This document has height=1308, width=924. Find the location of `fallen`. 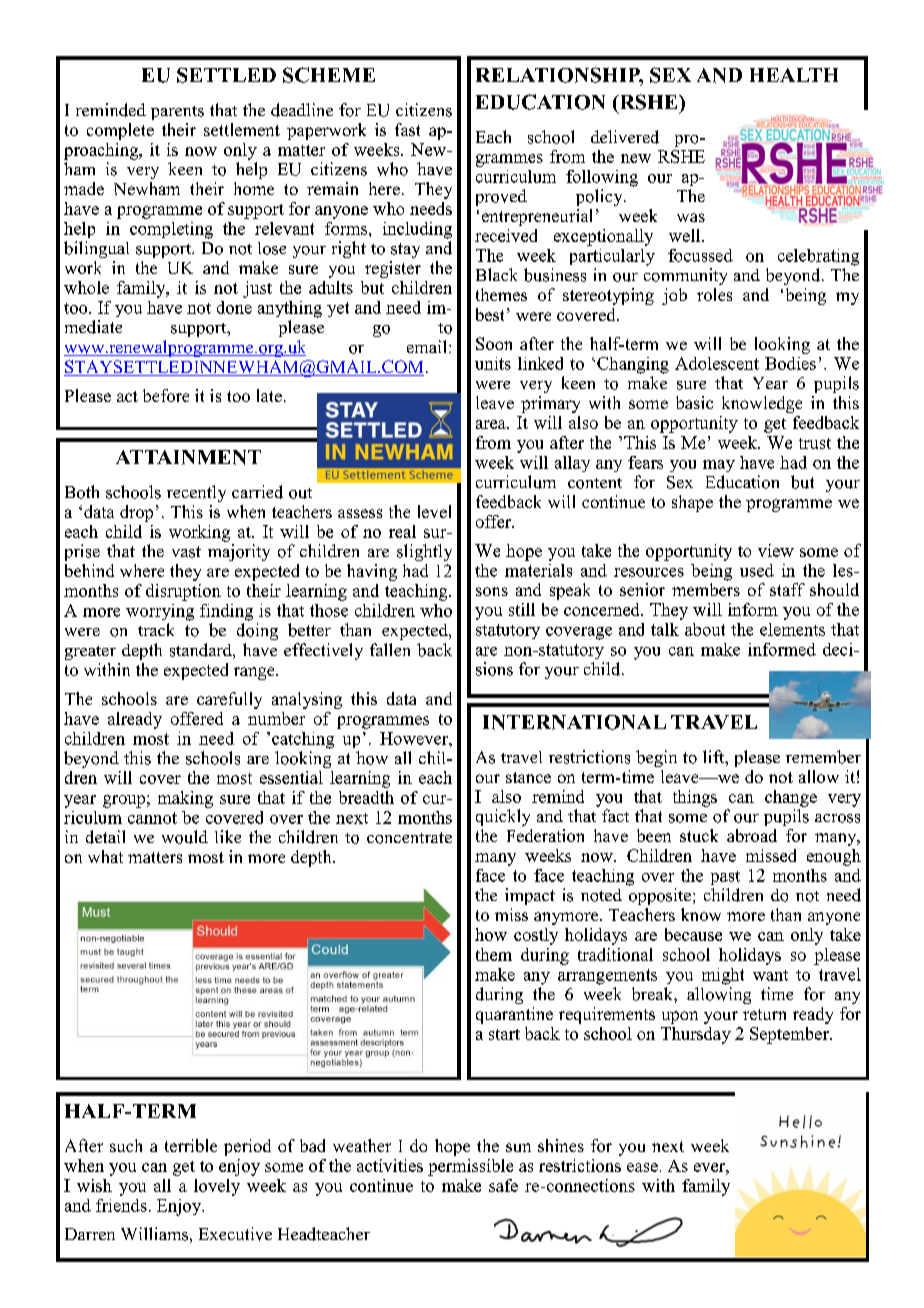

fallen is located at coordinates (390, 649).
